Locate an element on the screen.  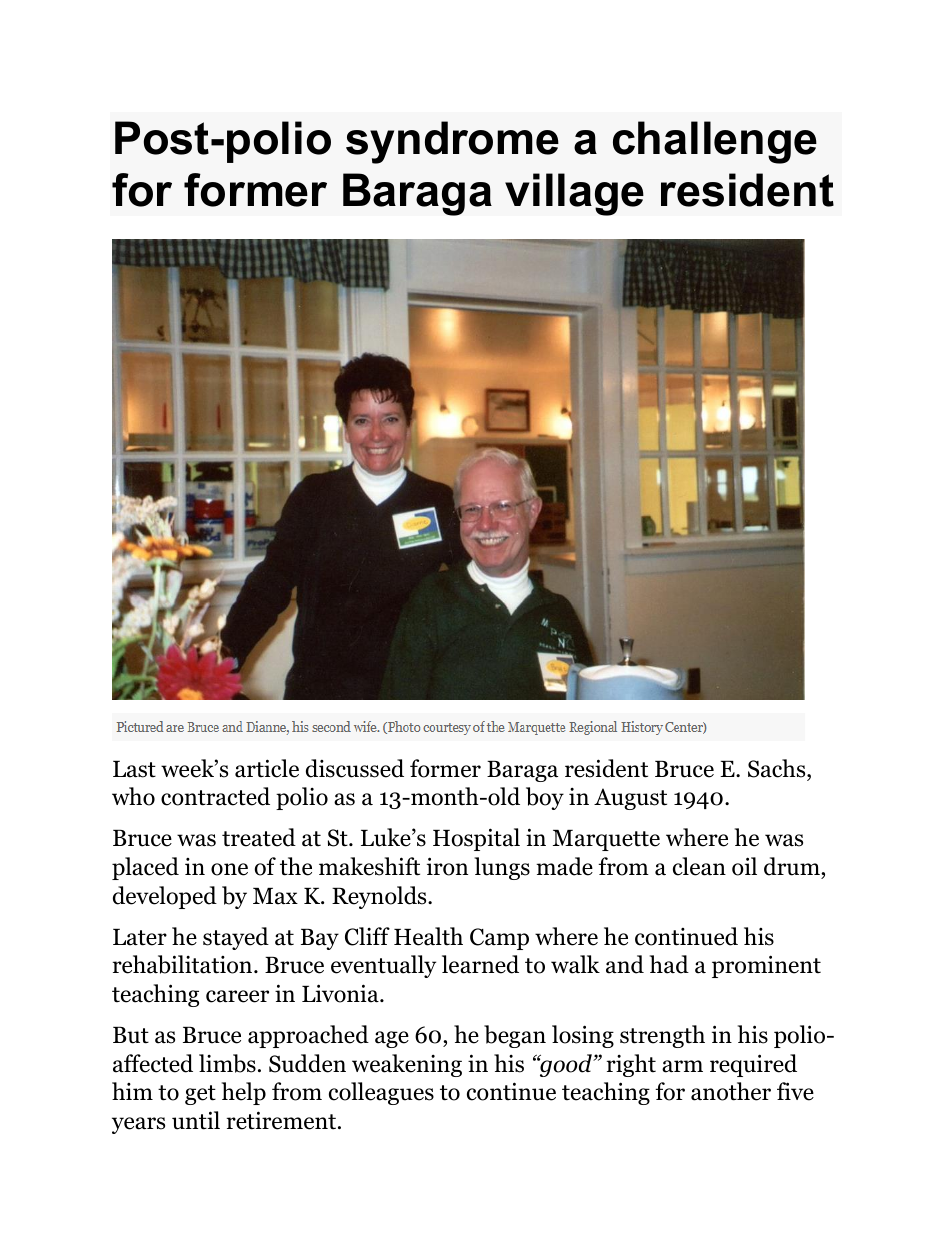
boy is located at coordinates (545, 798).
